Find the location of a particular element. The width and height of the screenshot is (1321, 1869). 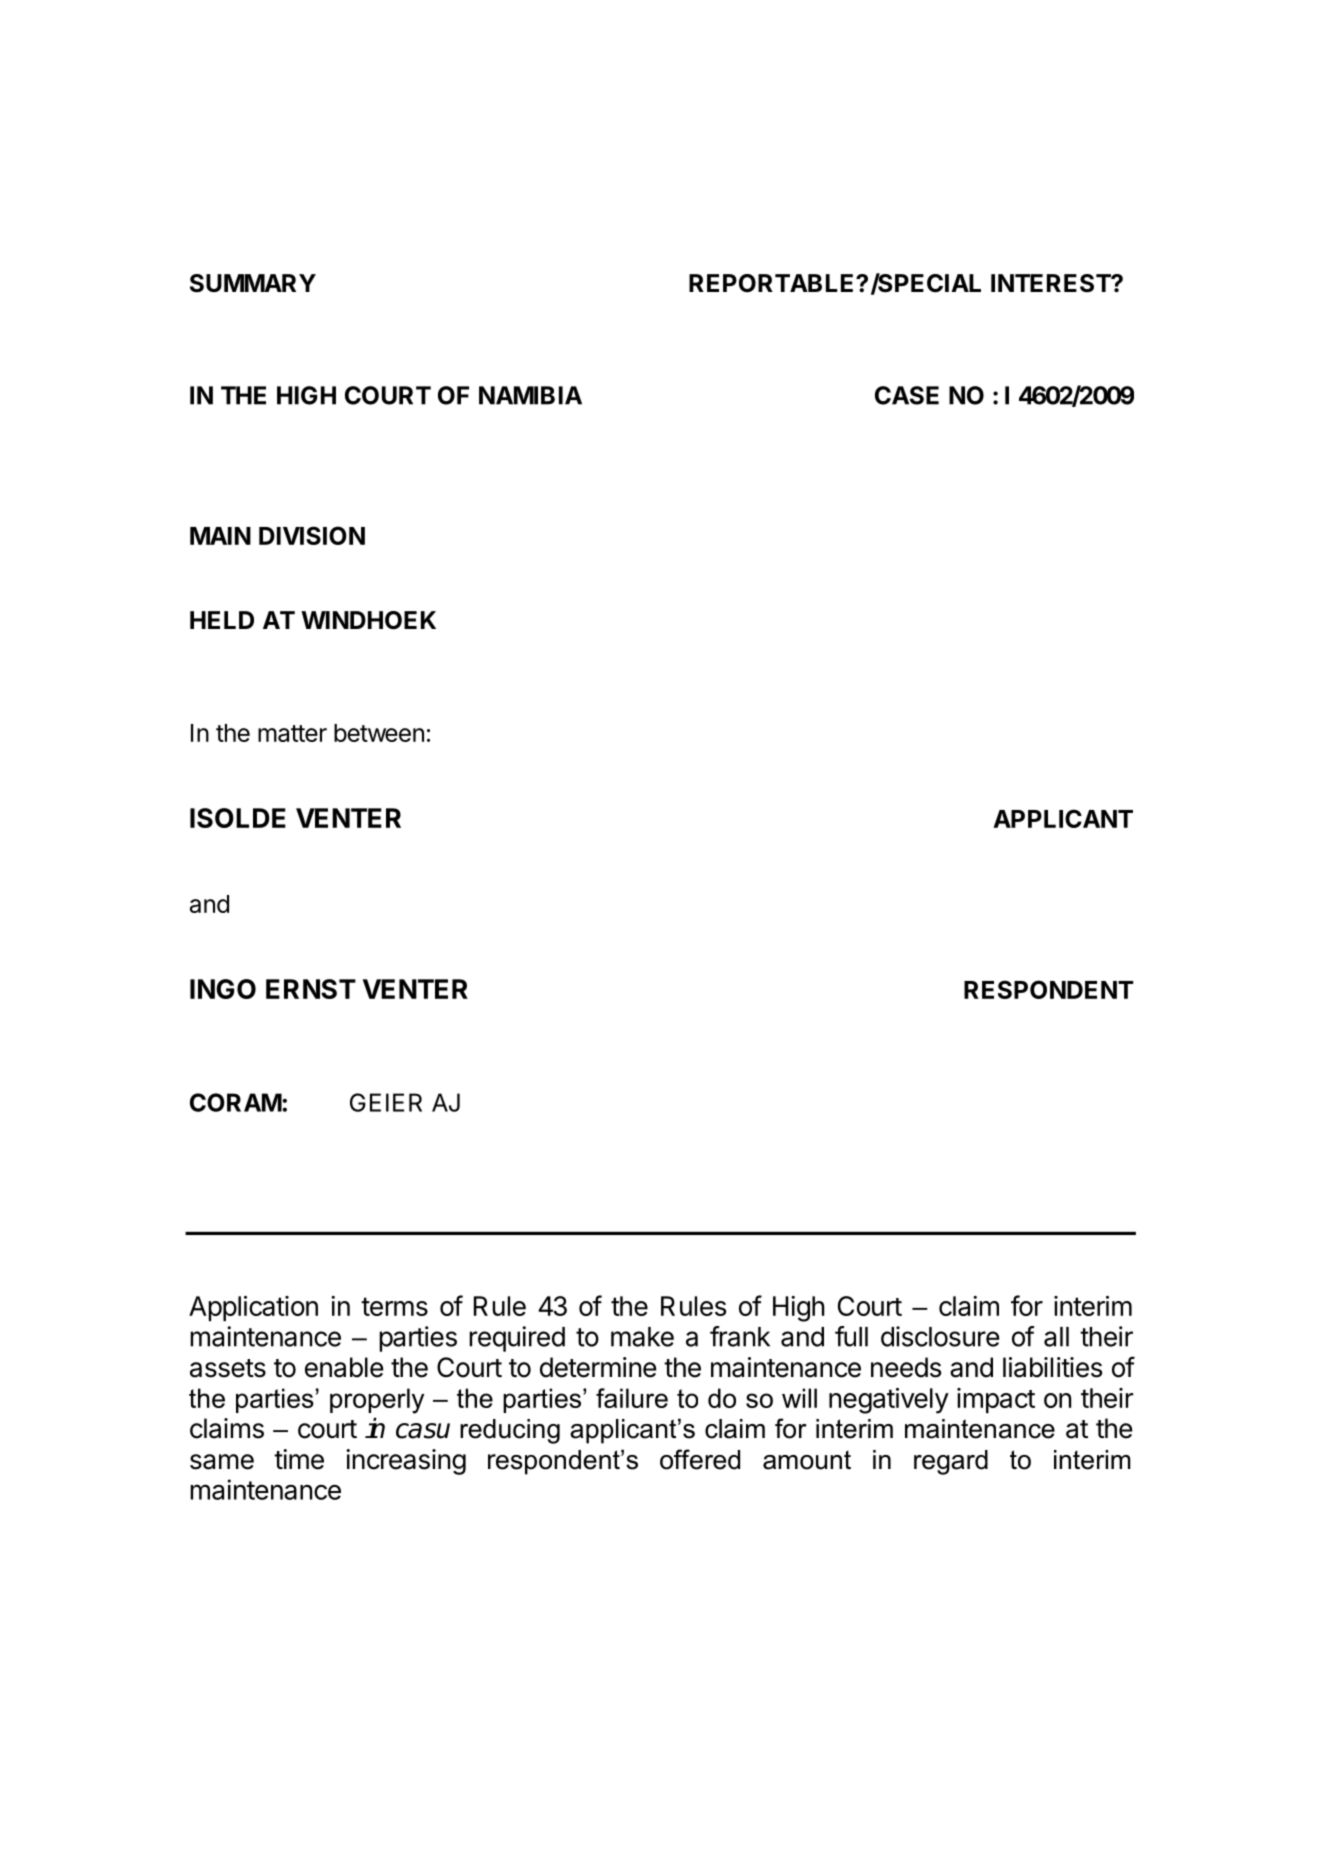

matter is located at coordinates (292, 733).
